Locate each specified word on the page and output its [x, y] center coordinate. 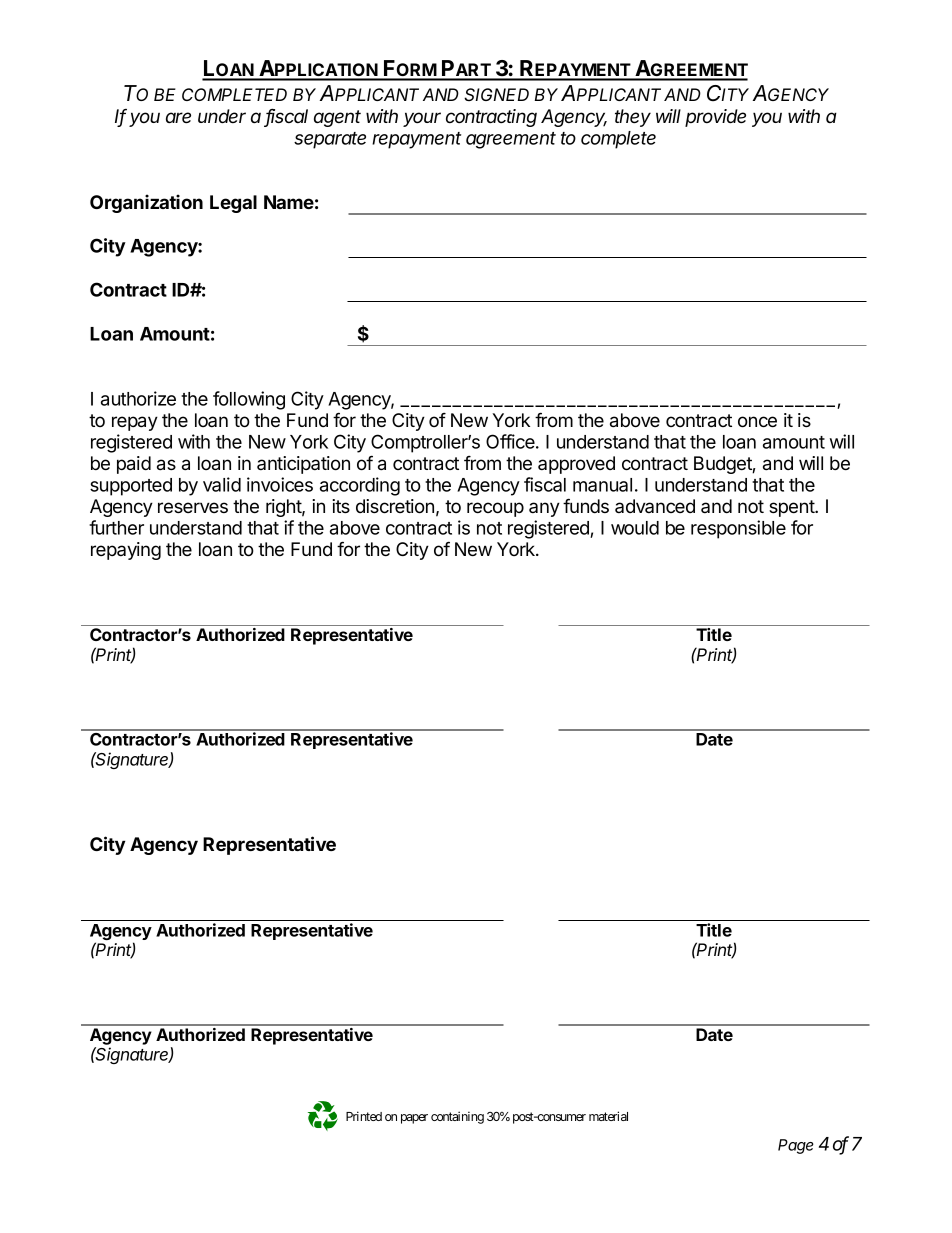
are [178, 117]
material [608, 1116]
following [249, 400]
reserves [193, 507]
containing [457, 1117]
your [422, 119]
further [116, 527]
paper [414, 1119]
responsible [738, 529]
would [635, 528]
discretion [395, 506]
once [757, 422]
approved [576, 465]
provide [715, 118]
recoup [495, 509]
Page [796, 1146]
